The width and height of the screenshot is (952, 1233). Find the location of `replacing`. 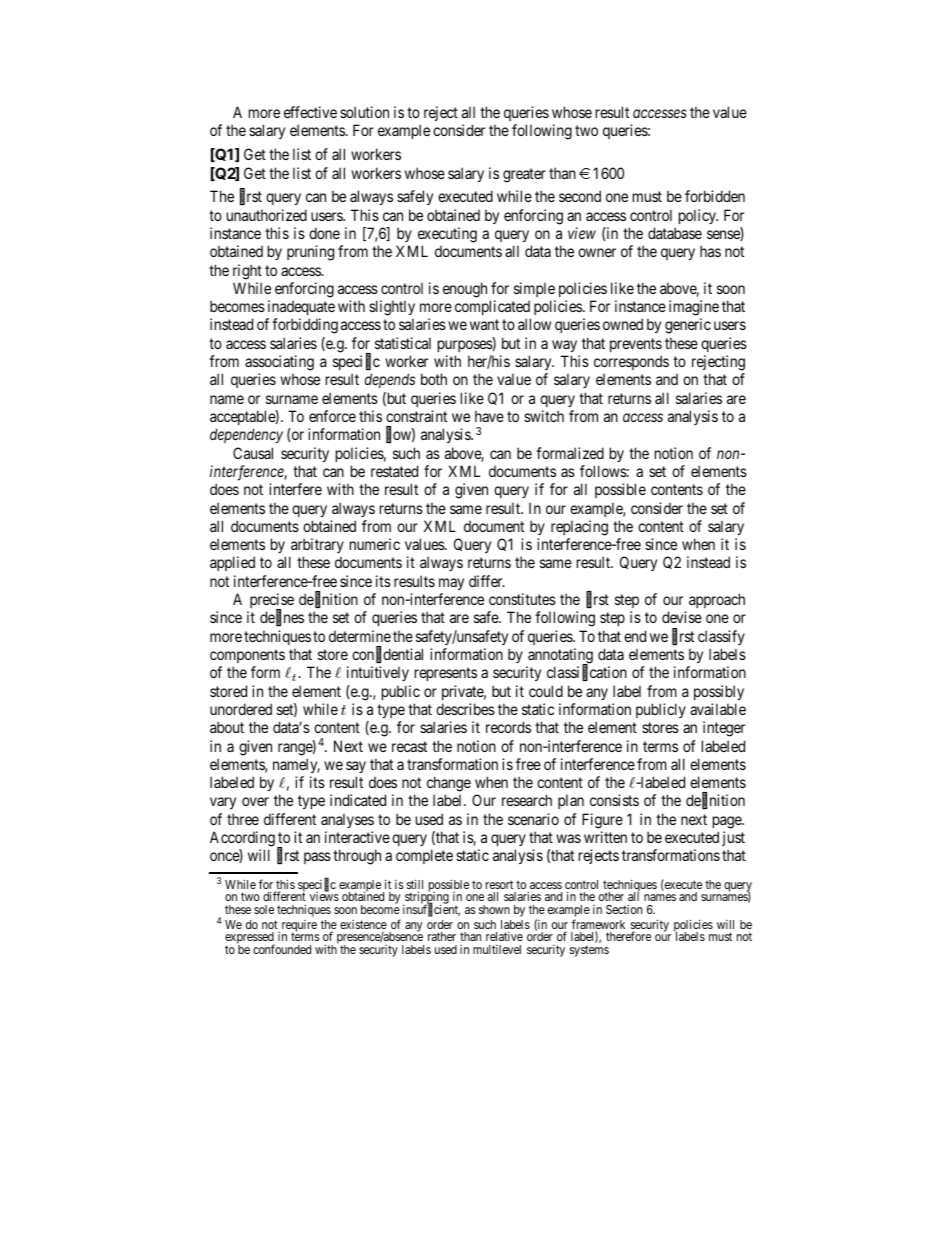

replacing is located at coordinates (579, 528).
